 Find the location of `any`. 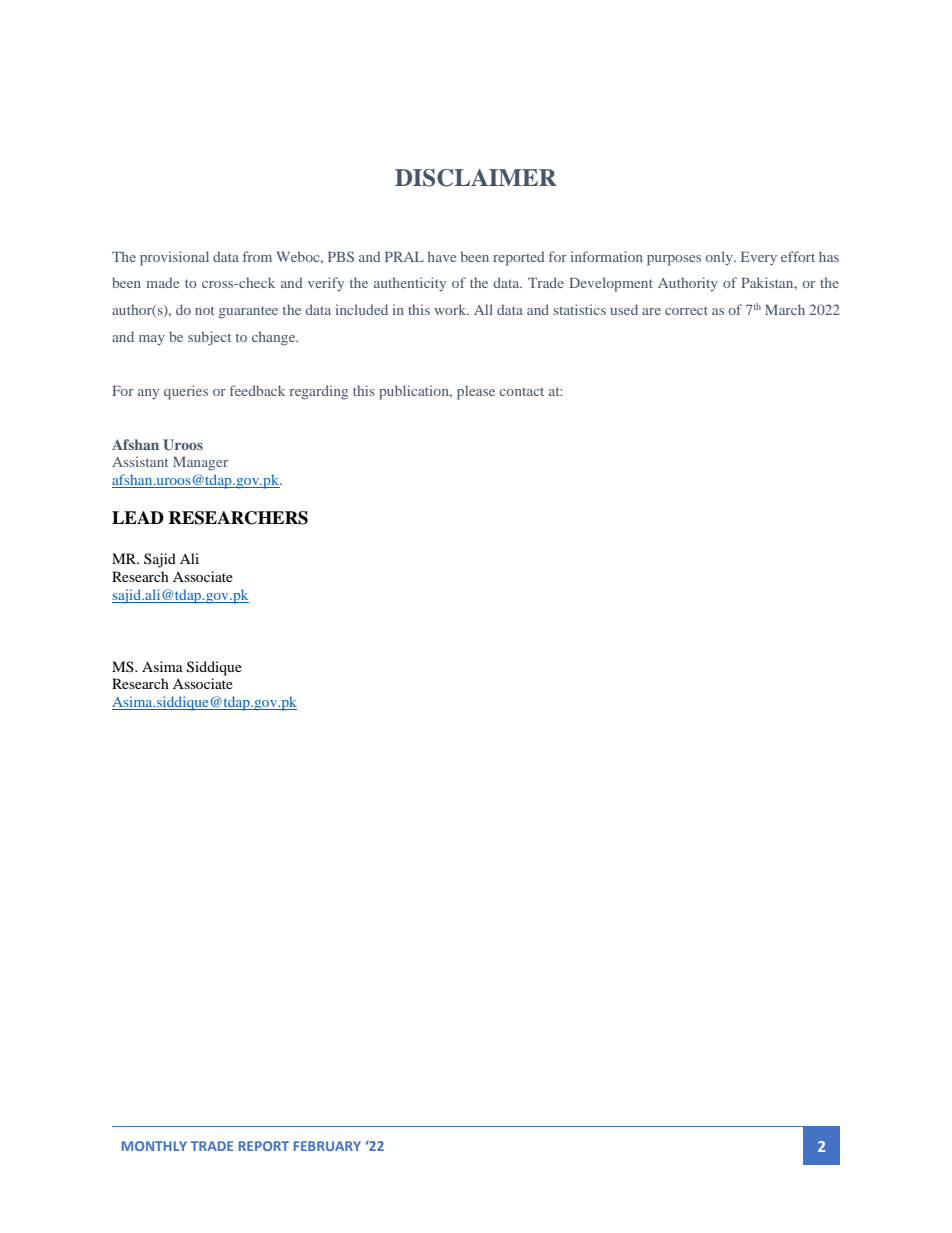

any is located at coordinates (148, 394).
